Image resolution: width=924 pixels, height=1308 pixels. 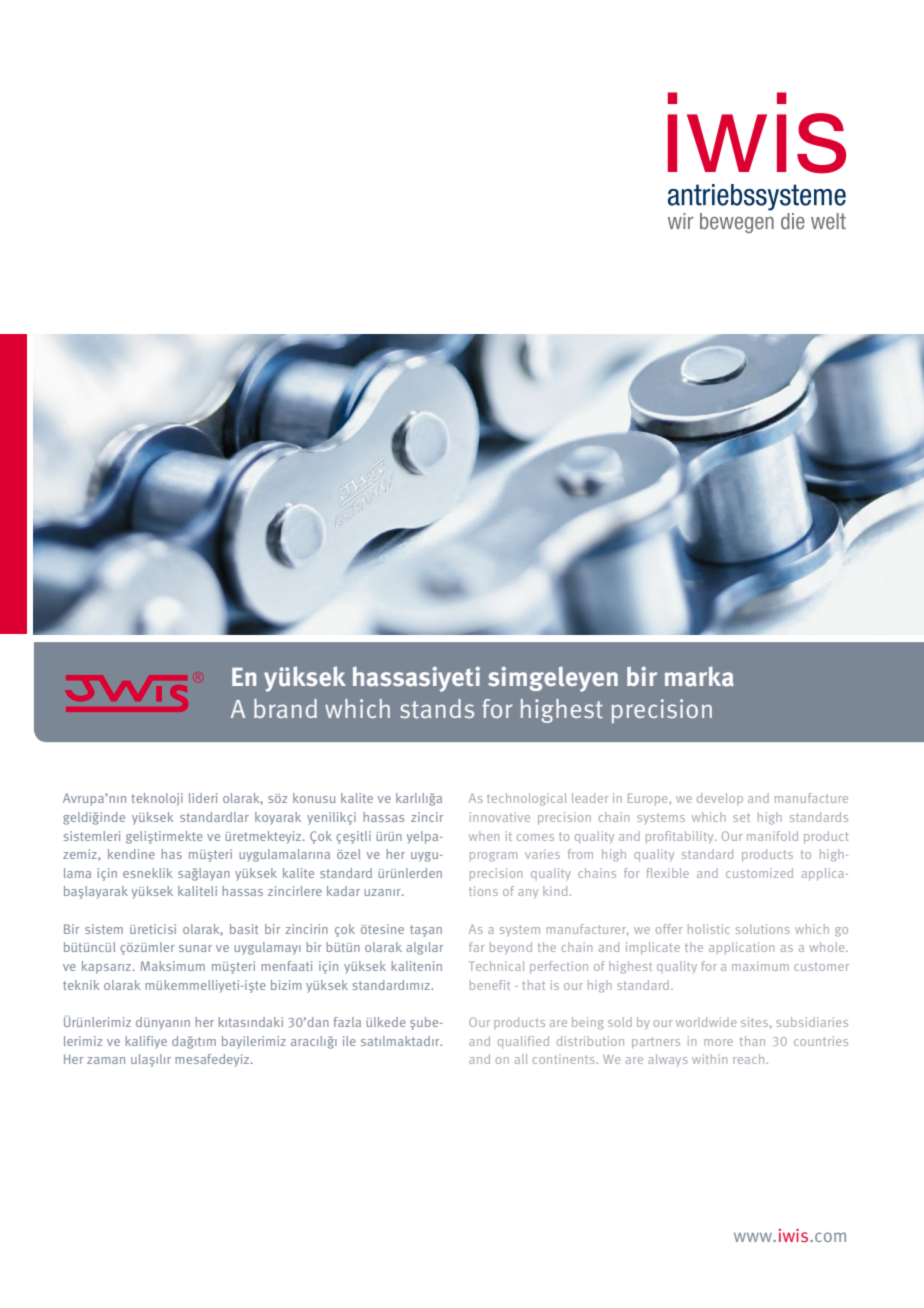 What do you see at coordinates (106, 1060) in the document?
I see `zaman` at bounding box center [106, 1060].
